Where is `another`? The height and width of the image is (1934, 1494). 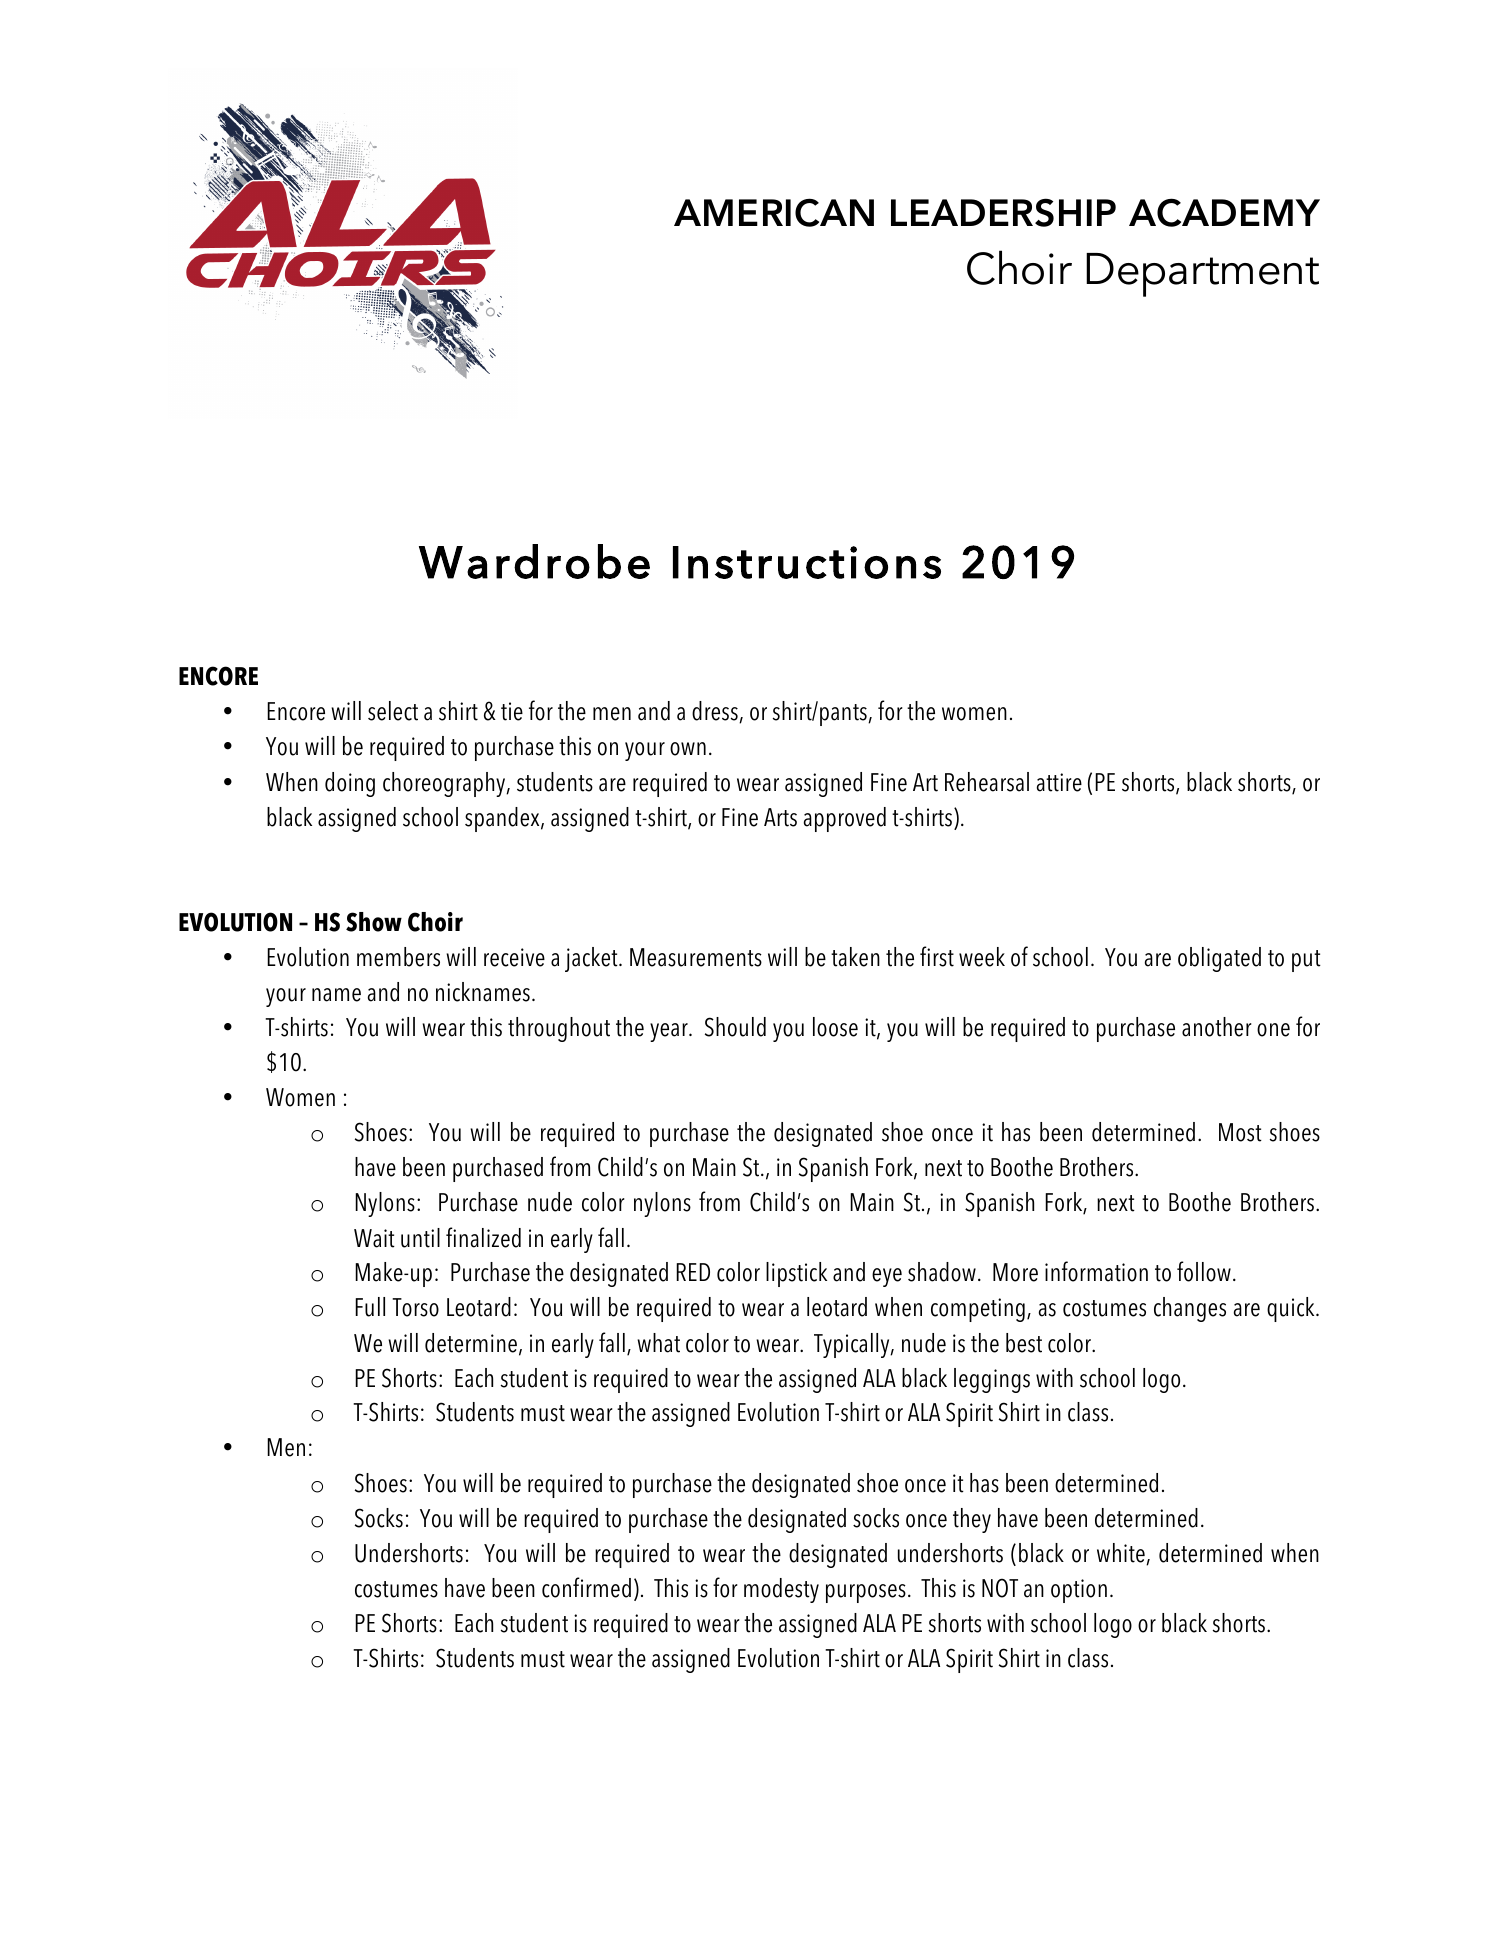
another is located at coordinates (1217, 1027).
